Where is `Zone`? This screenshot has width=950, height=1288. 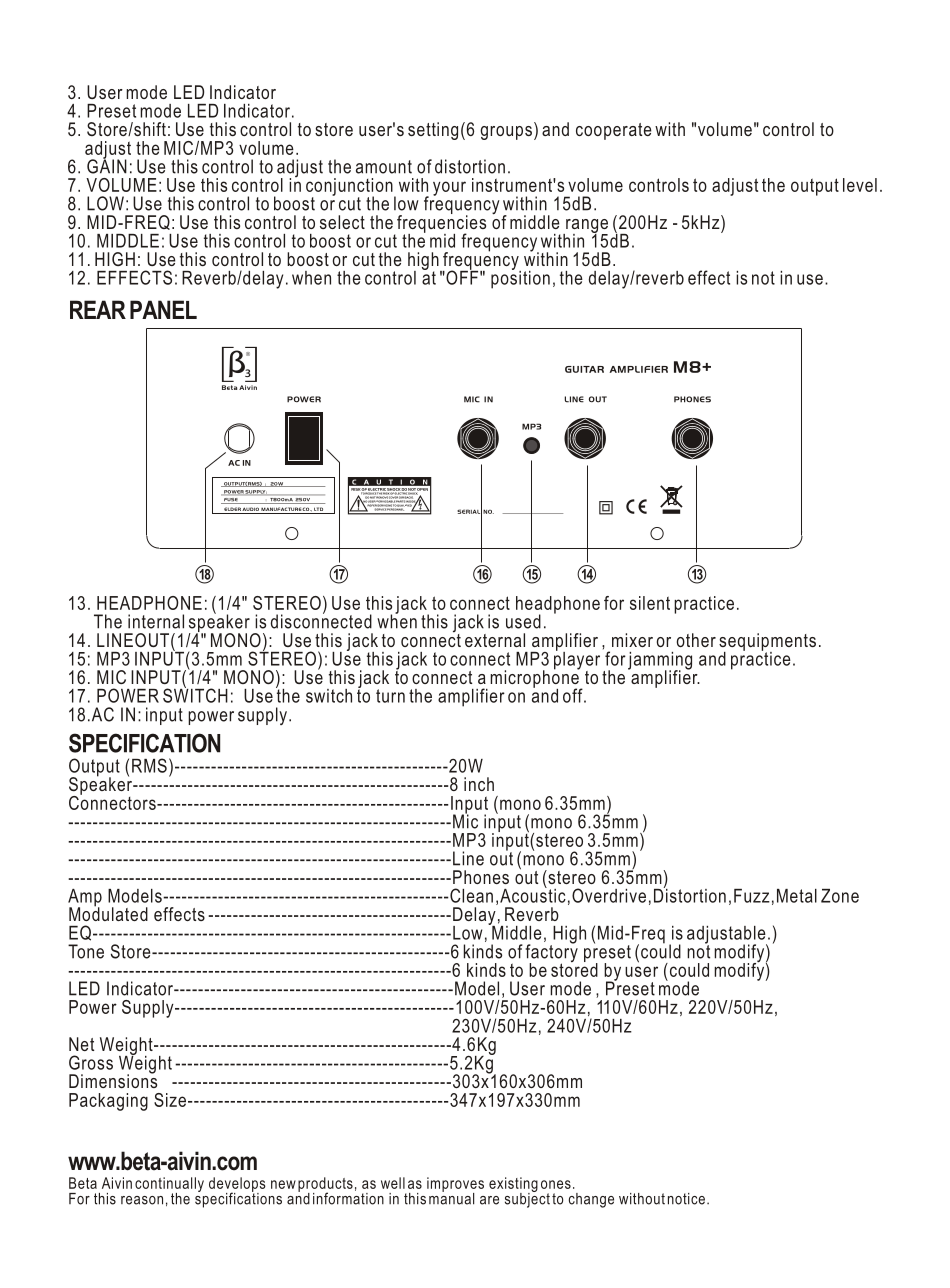
Zone is located at coordinates (840, 896).
